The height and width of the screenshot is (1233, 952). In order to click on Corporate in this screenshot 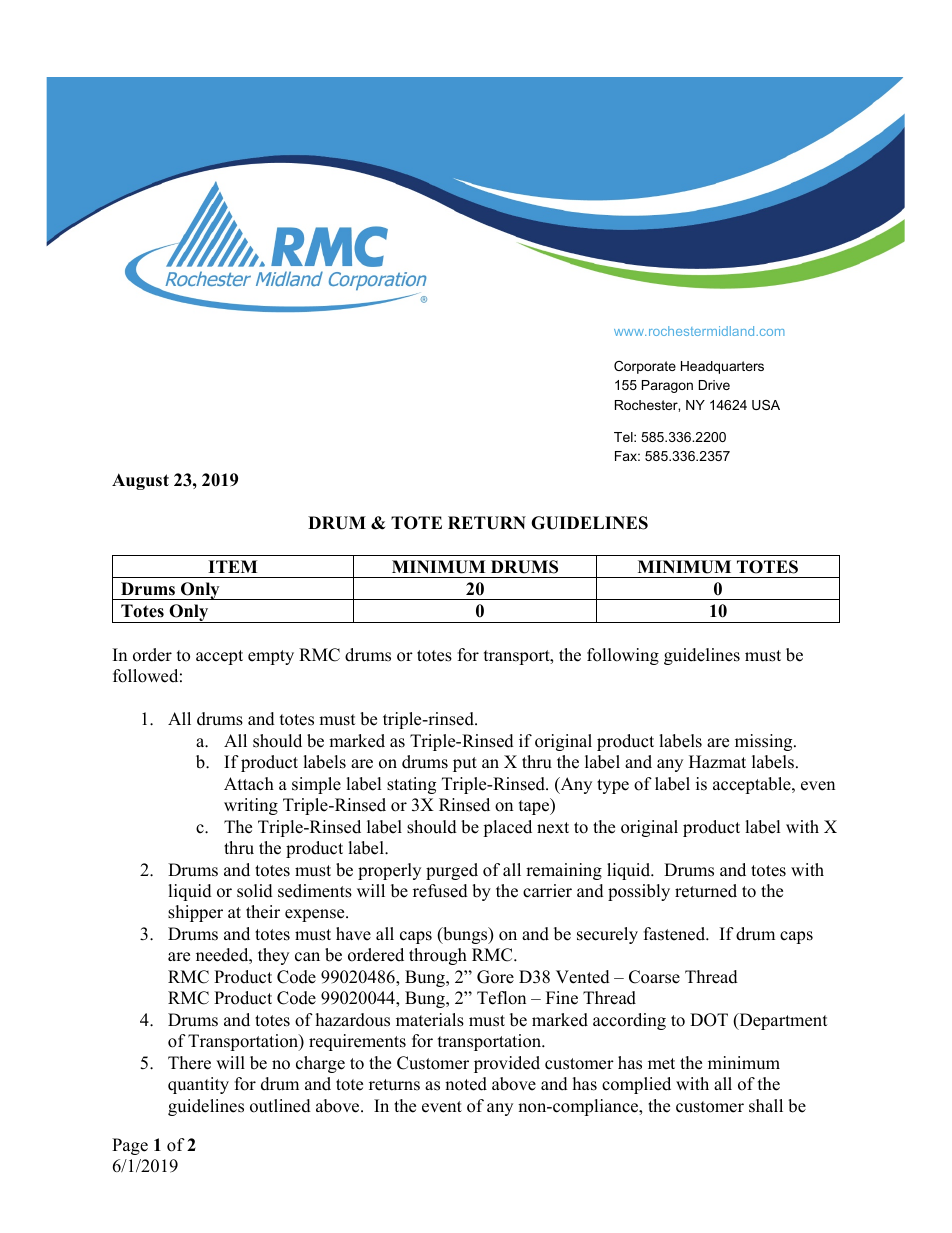, I will do `click(645, 367)`.
